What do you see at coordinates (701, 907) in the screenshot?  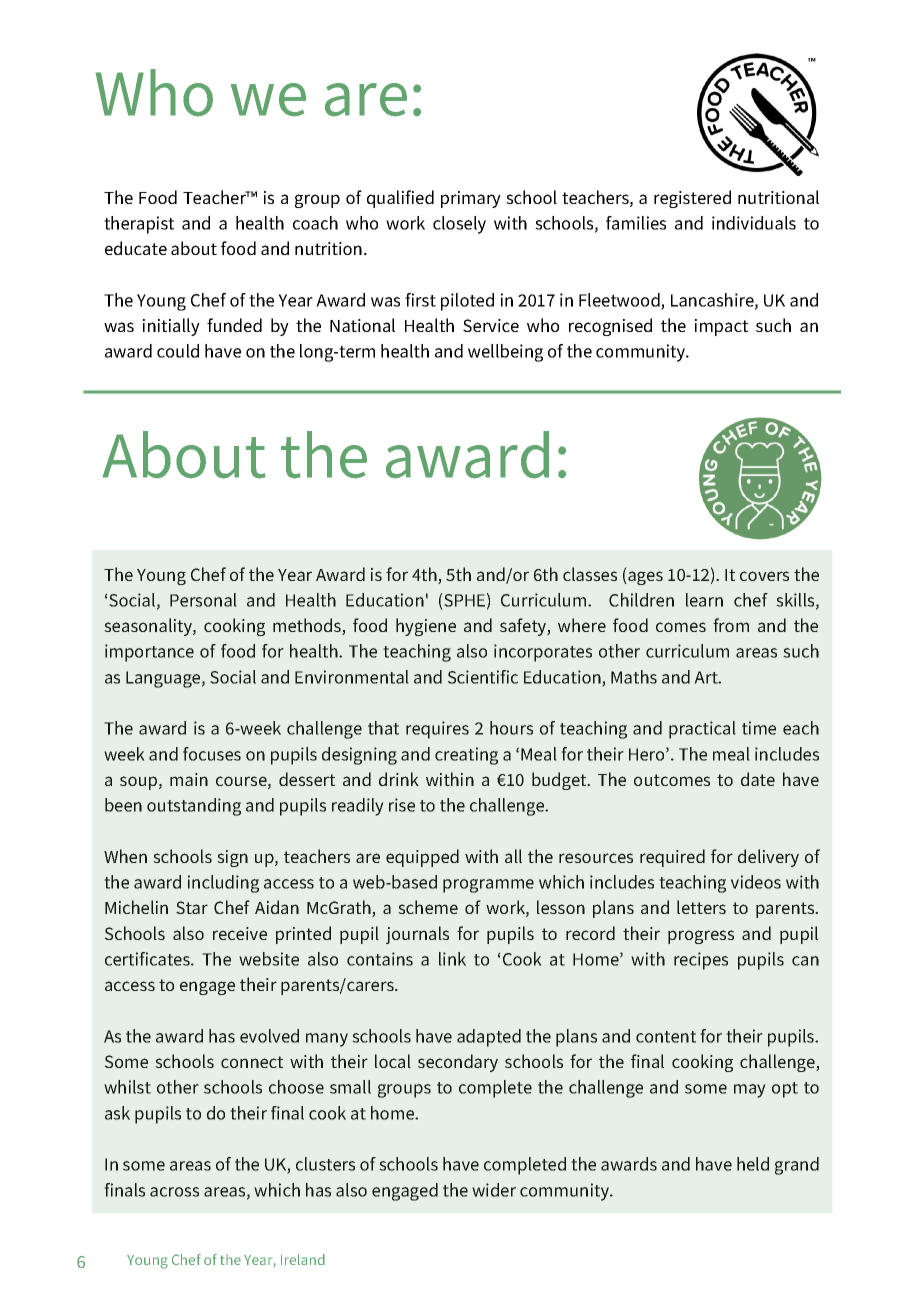 I see `letters` at bounding box center [701, 907].
